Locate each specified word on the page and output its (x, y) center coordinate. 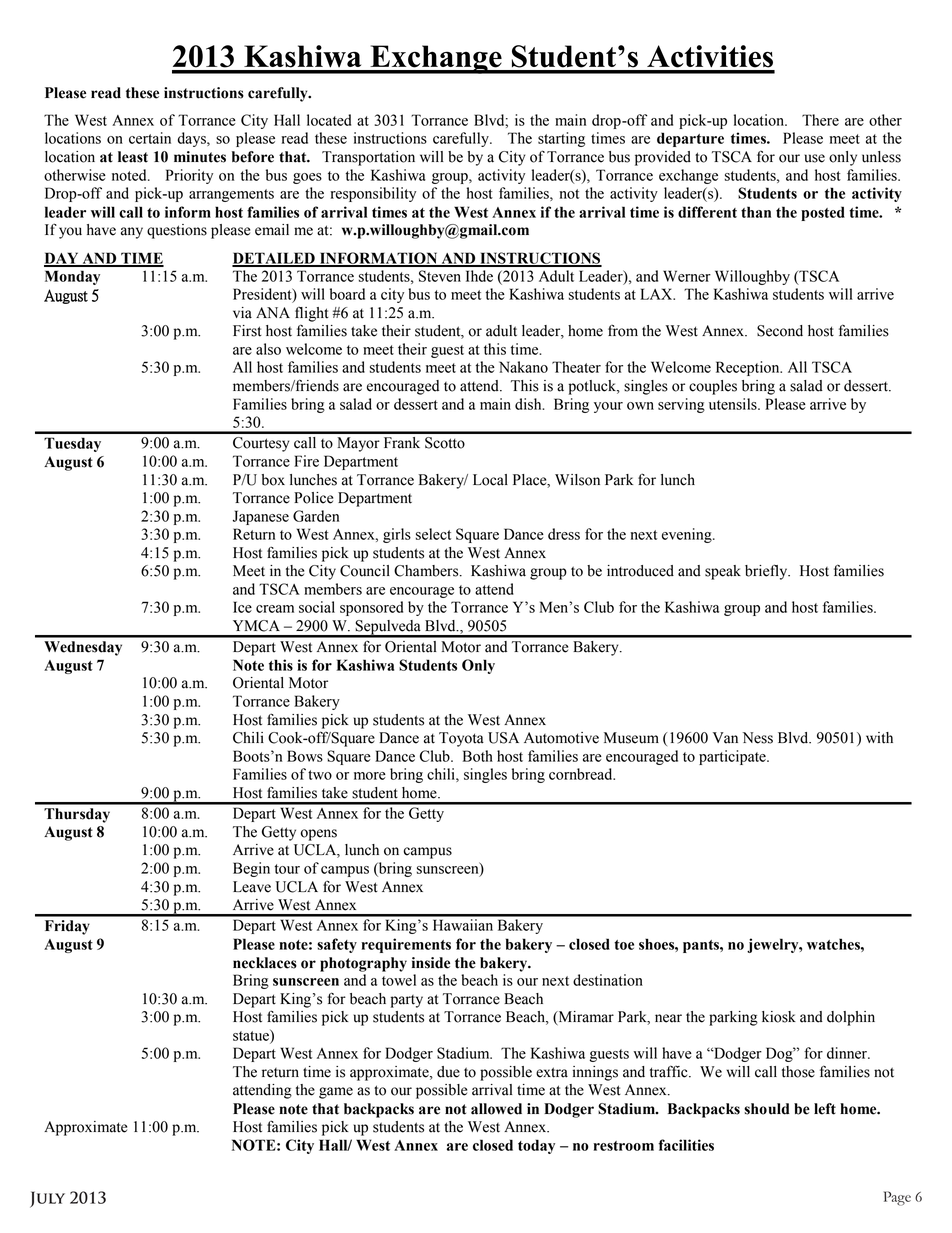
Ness (758, 738)
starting (561, 139)
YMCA (256, 626)
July (47, 1199)
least (133, 157)
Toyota (461, 739)
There (820, 120)
